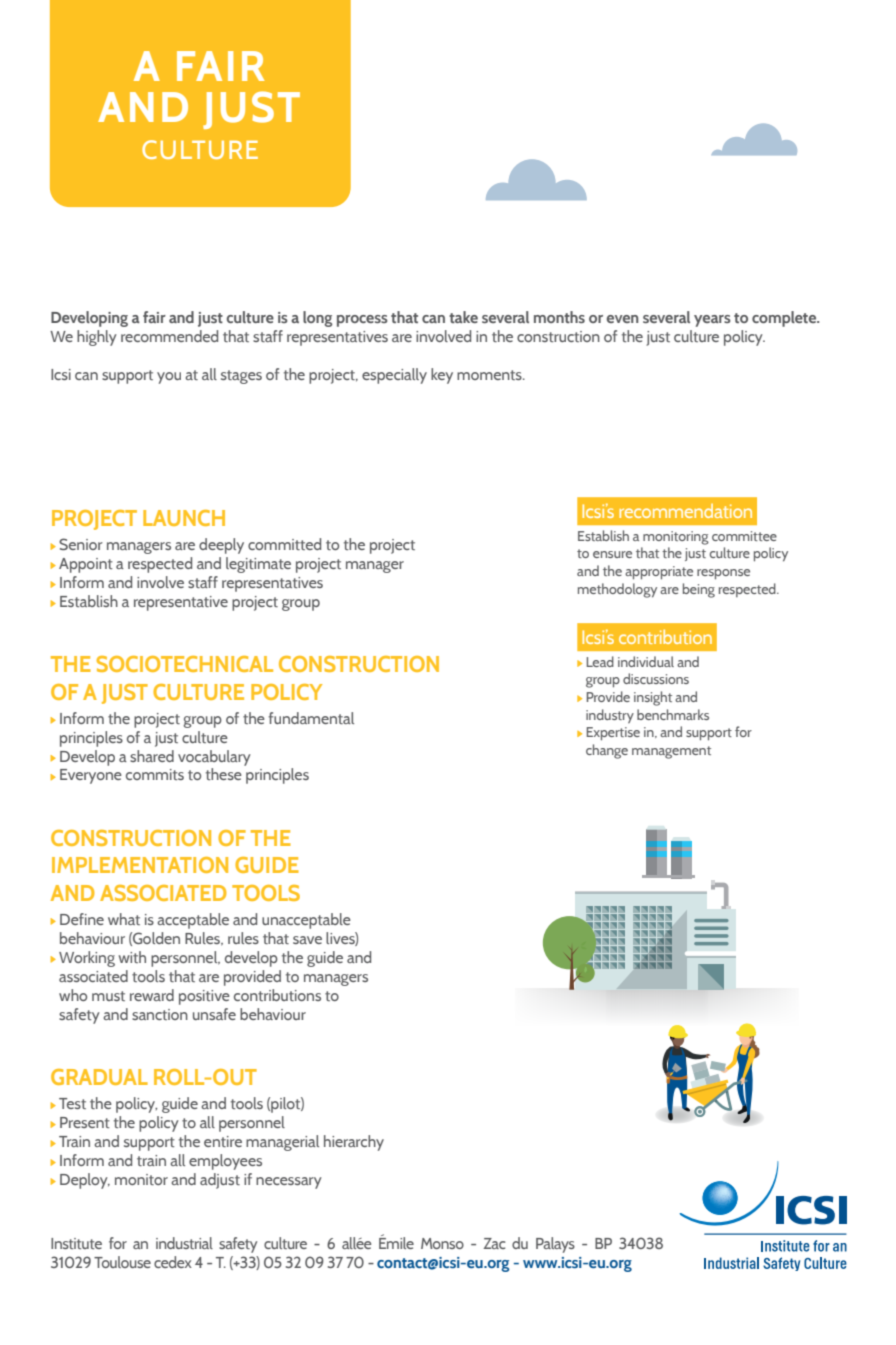  I want to click on Zac, so click(494, 1243).
